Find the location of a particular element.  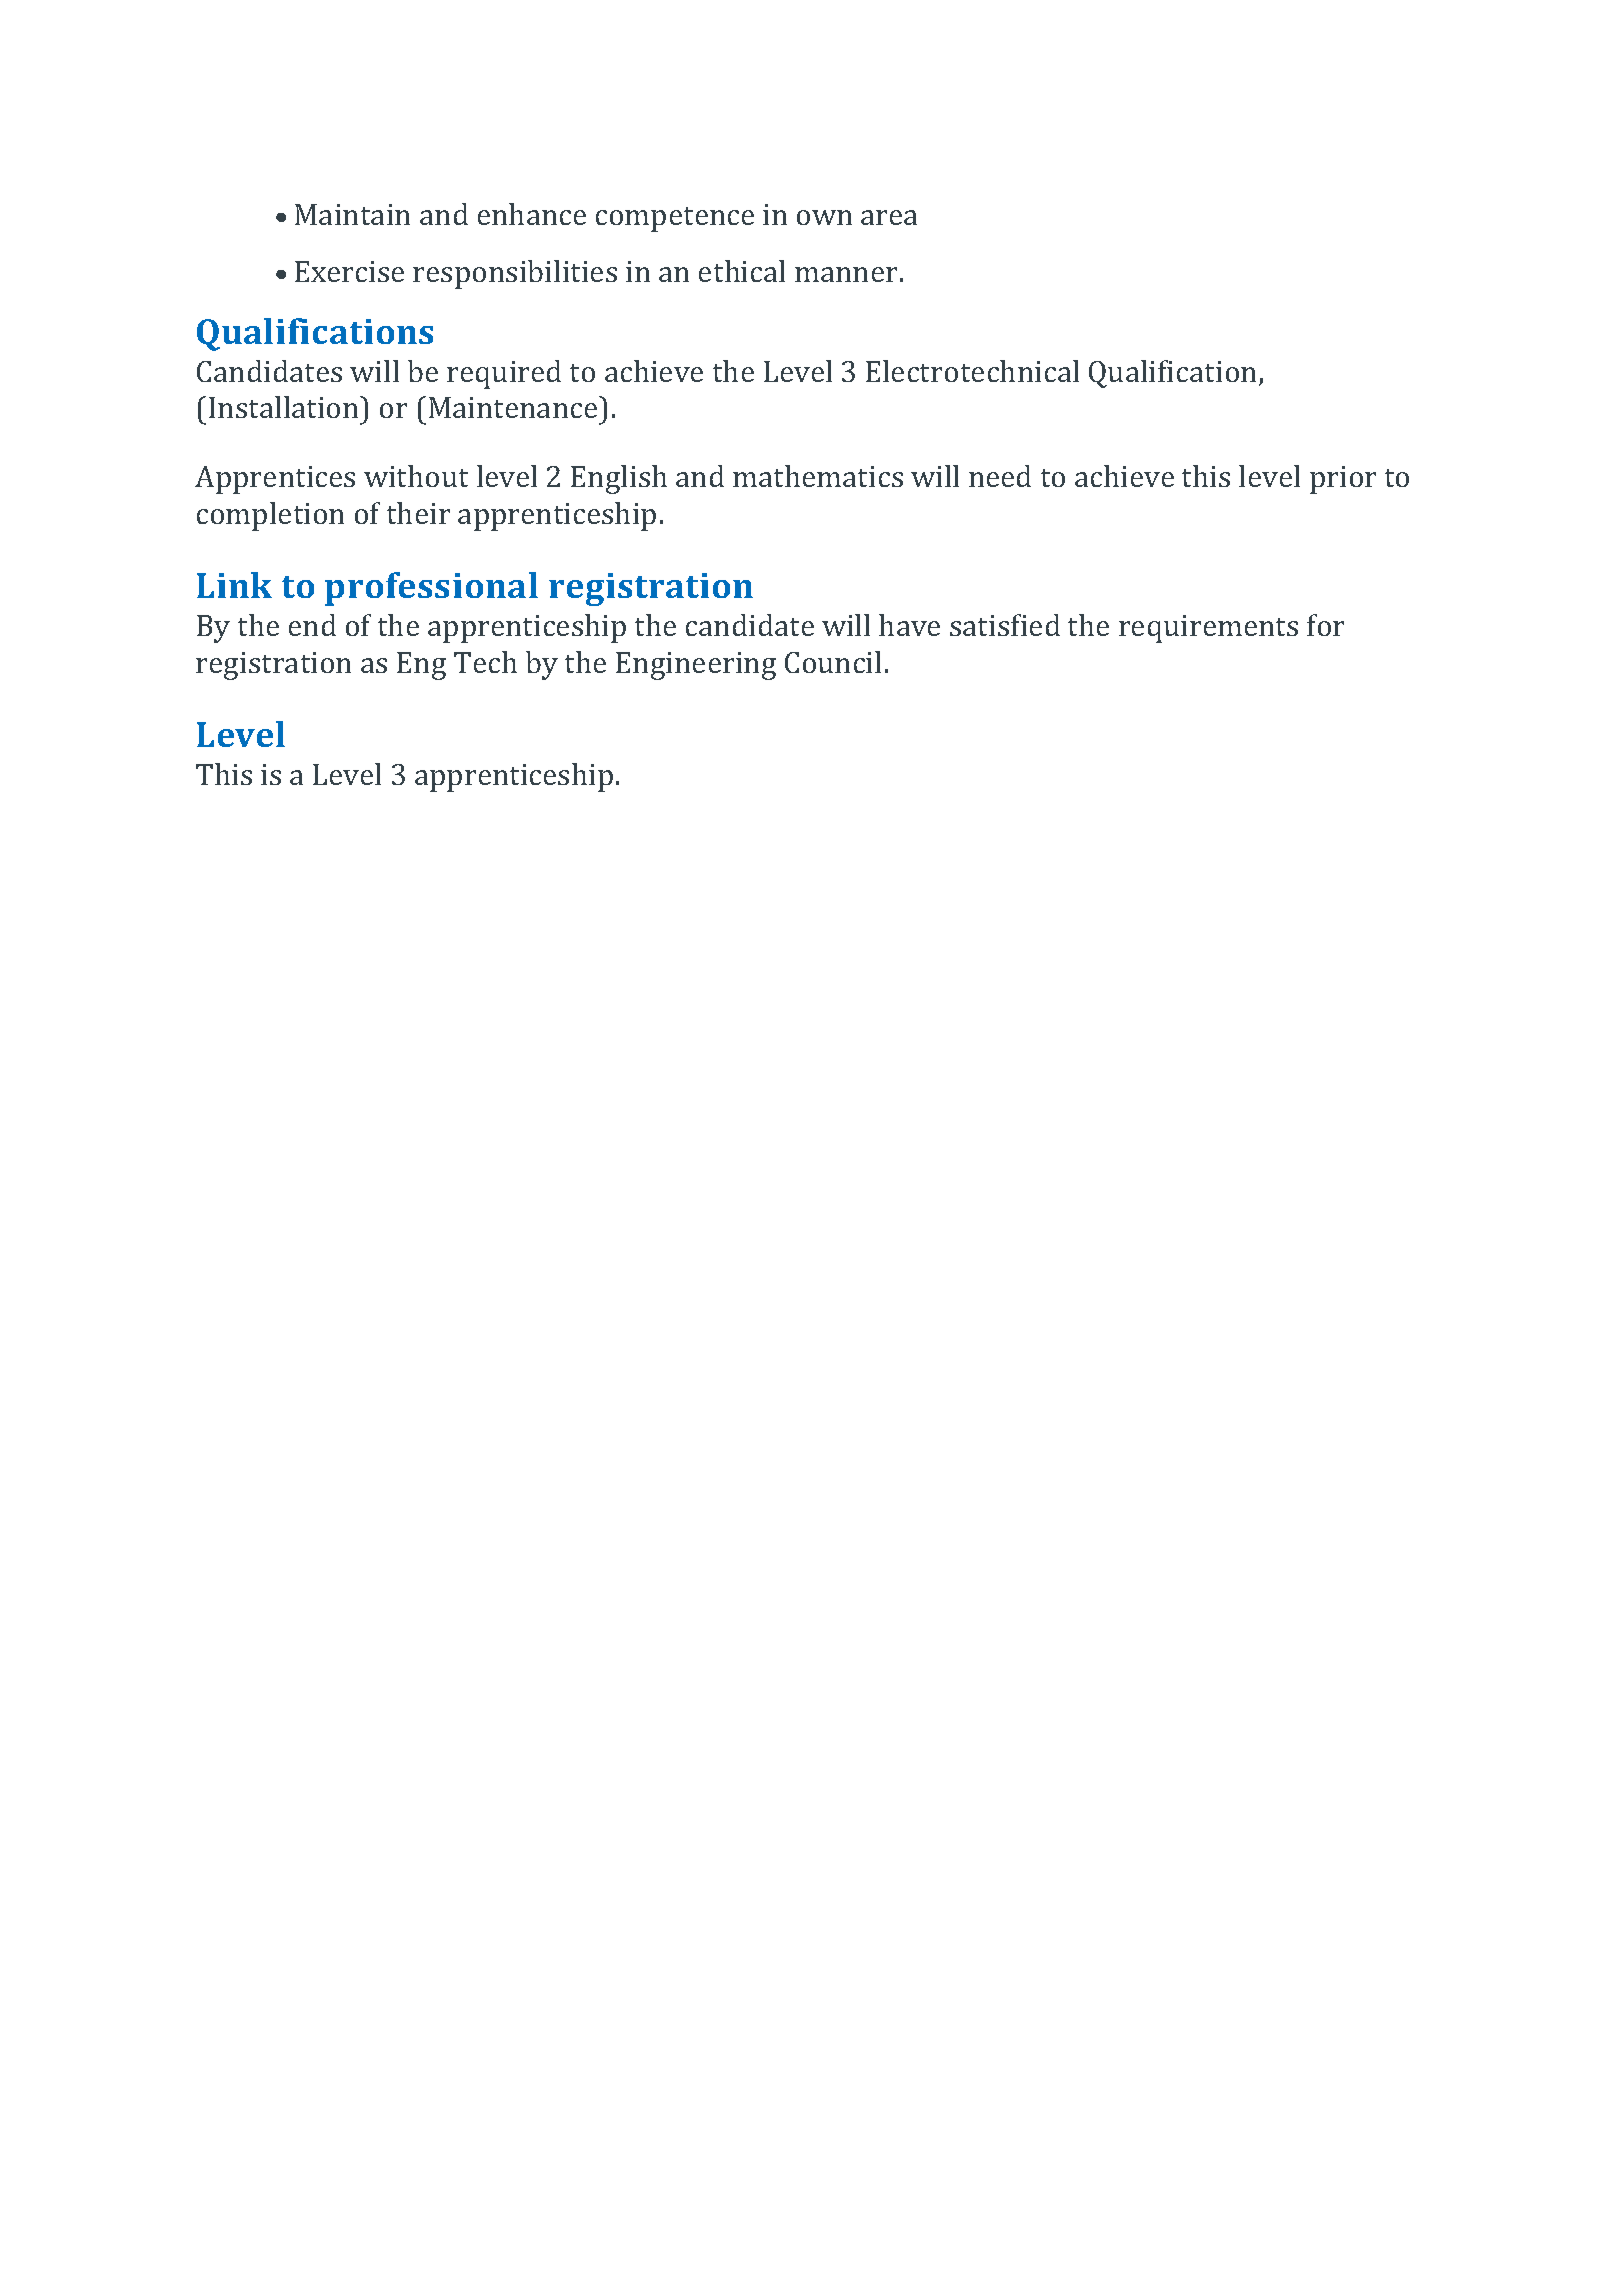

Installation is located at coordinates (285, 407).
